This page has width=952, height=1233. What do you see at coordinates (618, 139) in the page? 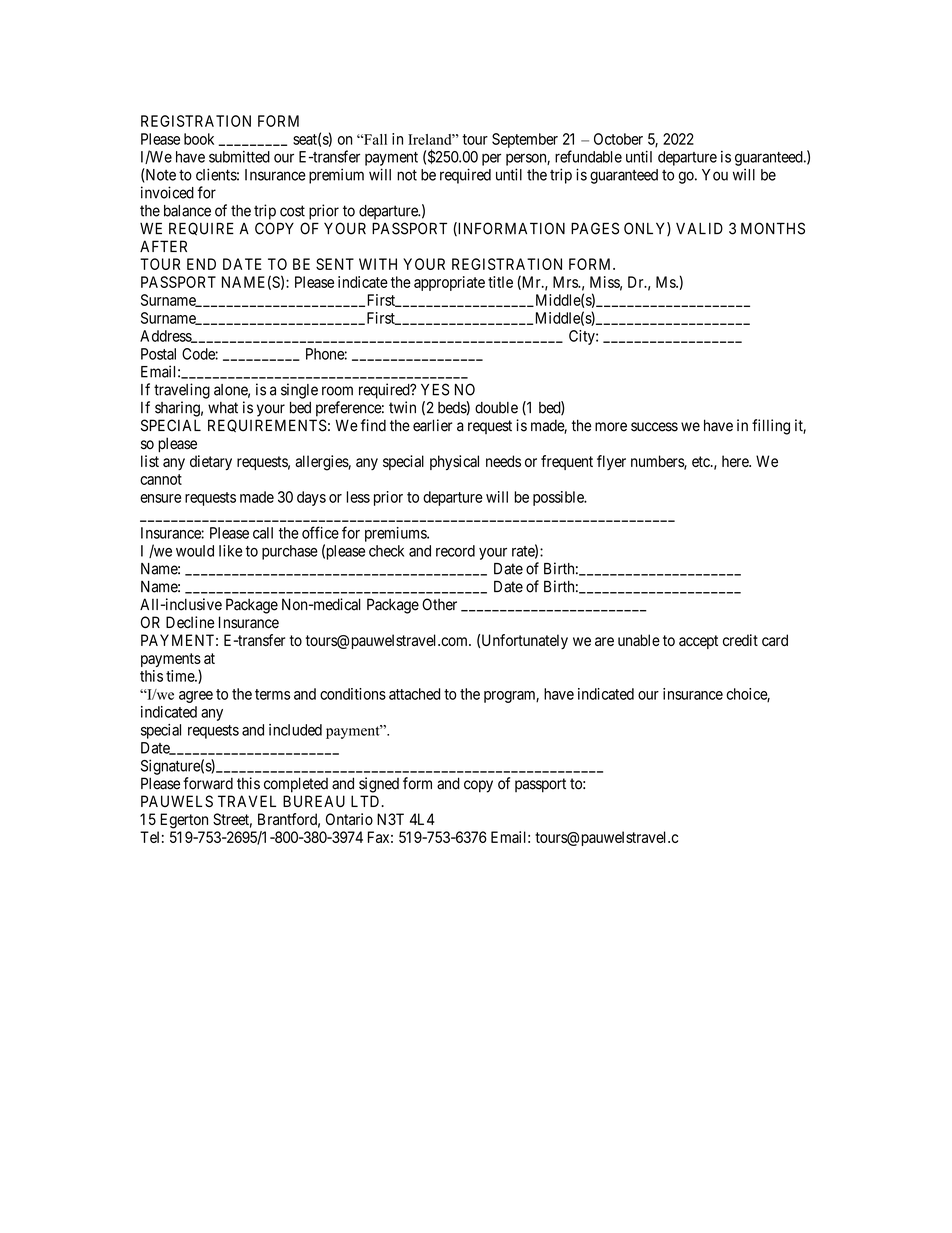
I see `October` at bounding box center [618, 139].
